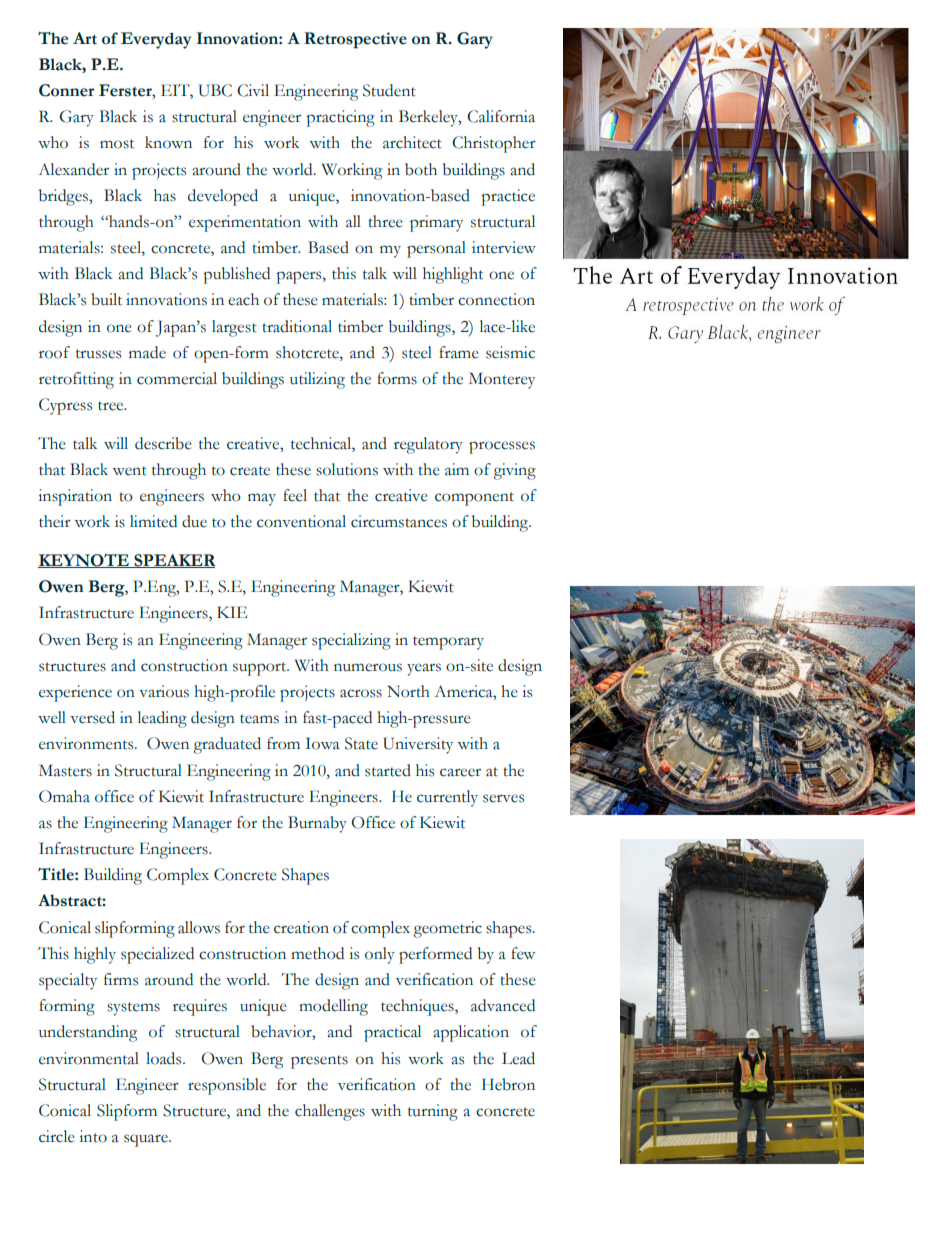 The height and width of the screenshot is (1233, 952). I want to click on challenges, so click(330, 1112).
